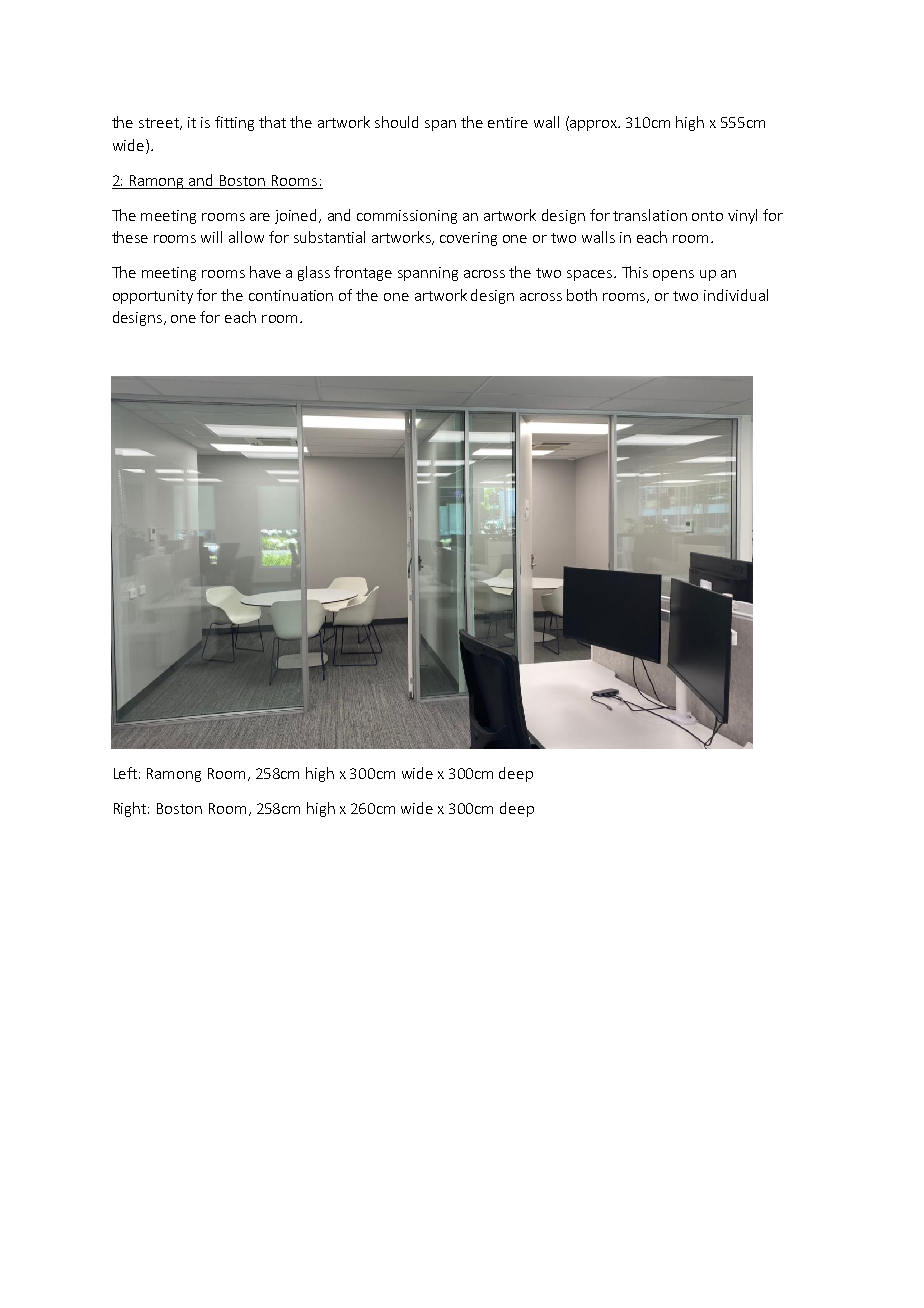 This screenshot has height=1308, width=924. I want to click on are, so click(260, 217).
